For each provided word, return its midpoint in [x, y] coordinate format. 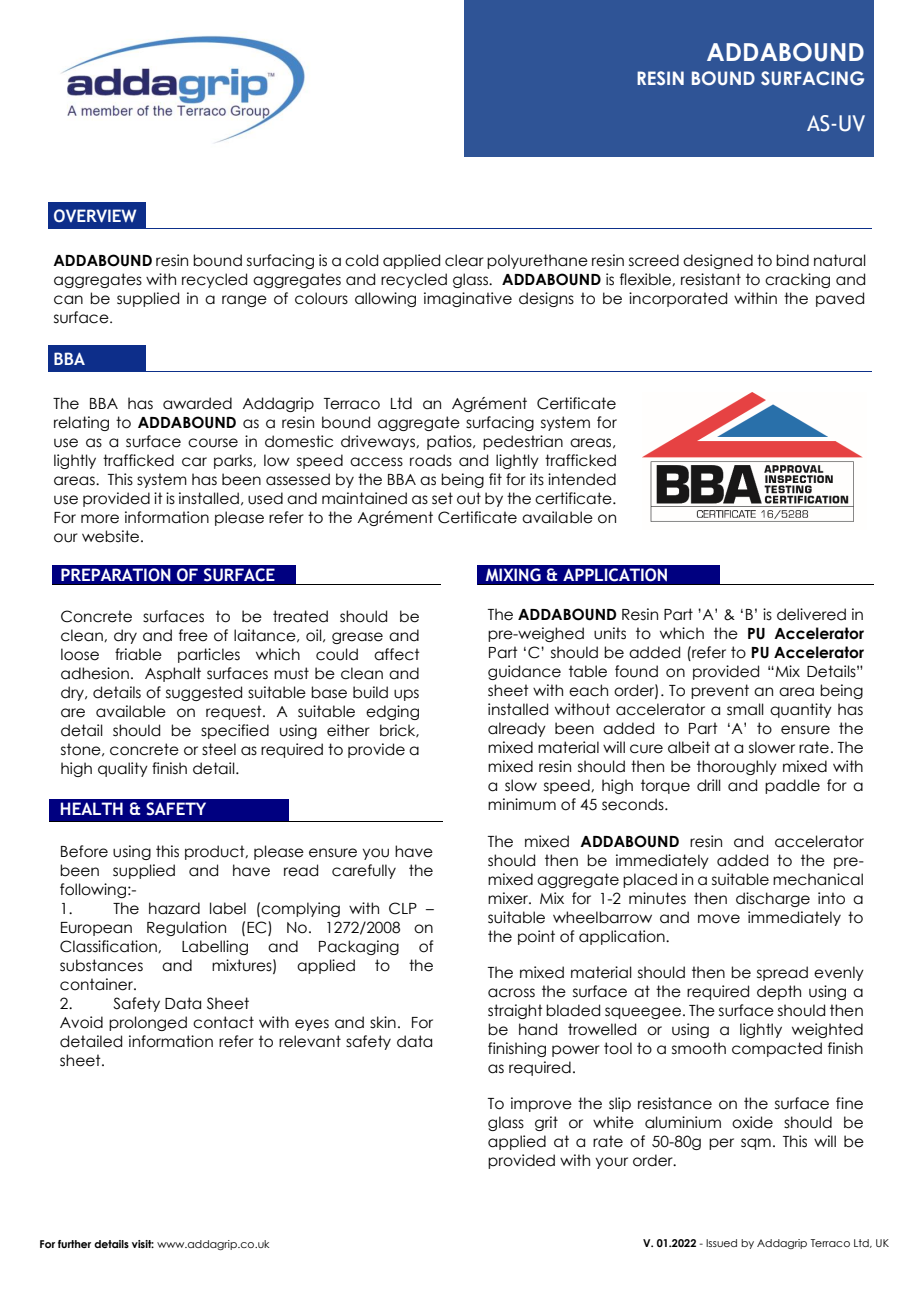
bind [792, 260]
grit [546, 1123]
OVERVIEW [95, 215]
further [74, 1244]
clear [464, 260]
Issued [721, 1243]
